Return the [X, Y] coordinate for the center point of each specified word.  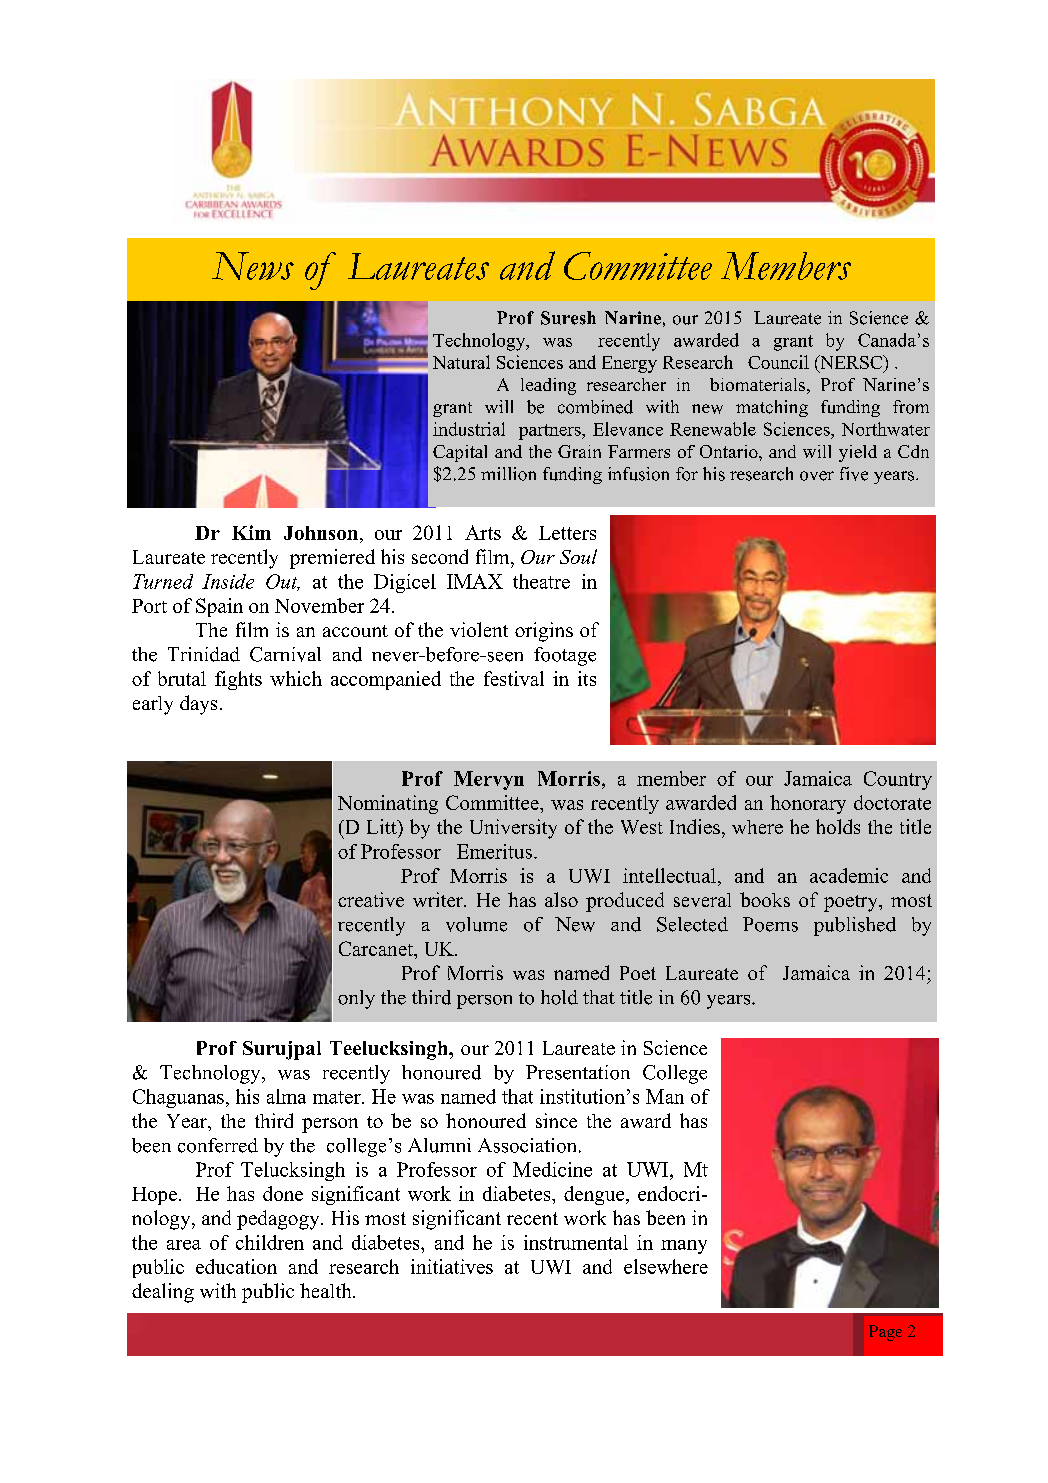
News [253, 266]
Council [778, 362]
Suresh [568, 318]
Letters [567, 533]
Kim [251, 532]
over [817, 476]
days [198, 705]
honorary [808, 804]
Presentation [578, 1072]
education [236, 1266]
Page [885, 1333]
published [855, 926]
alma [286, 1096]
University [513, 829]
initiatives [452, 1266]
